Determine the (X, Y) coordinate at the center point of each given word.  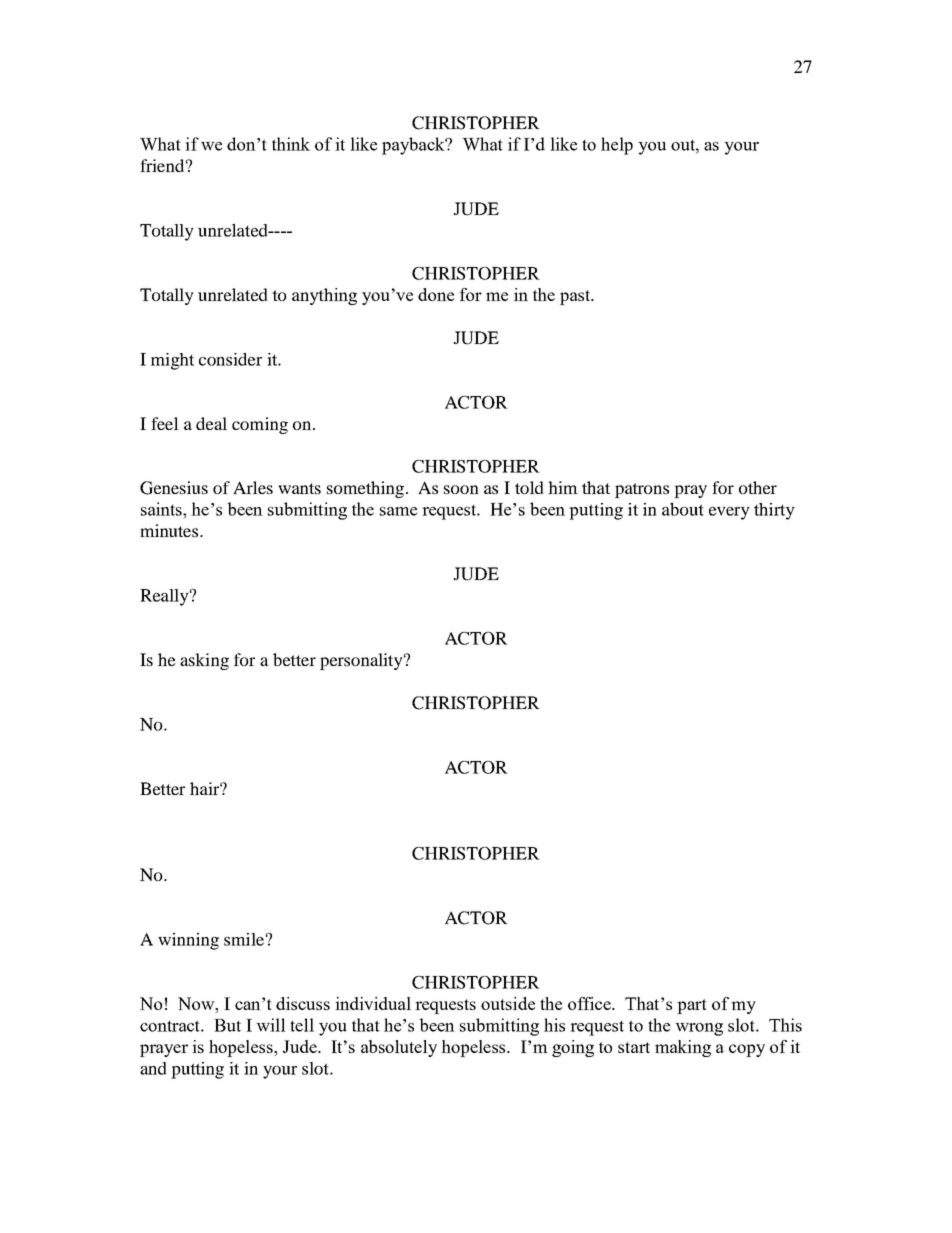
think (291, 144)
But (227, 1025)
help (617, 146)
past (576, 297)
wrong (699, 1029)
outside (508, 1003)
